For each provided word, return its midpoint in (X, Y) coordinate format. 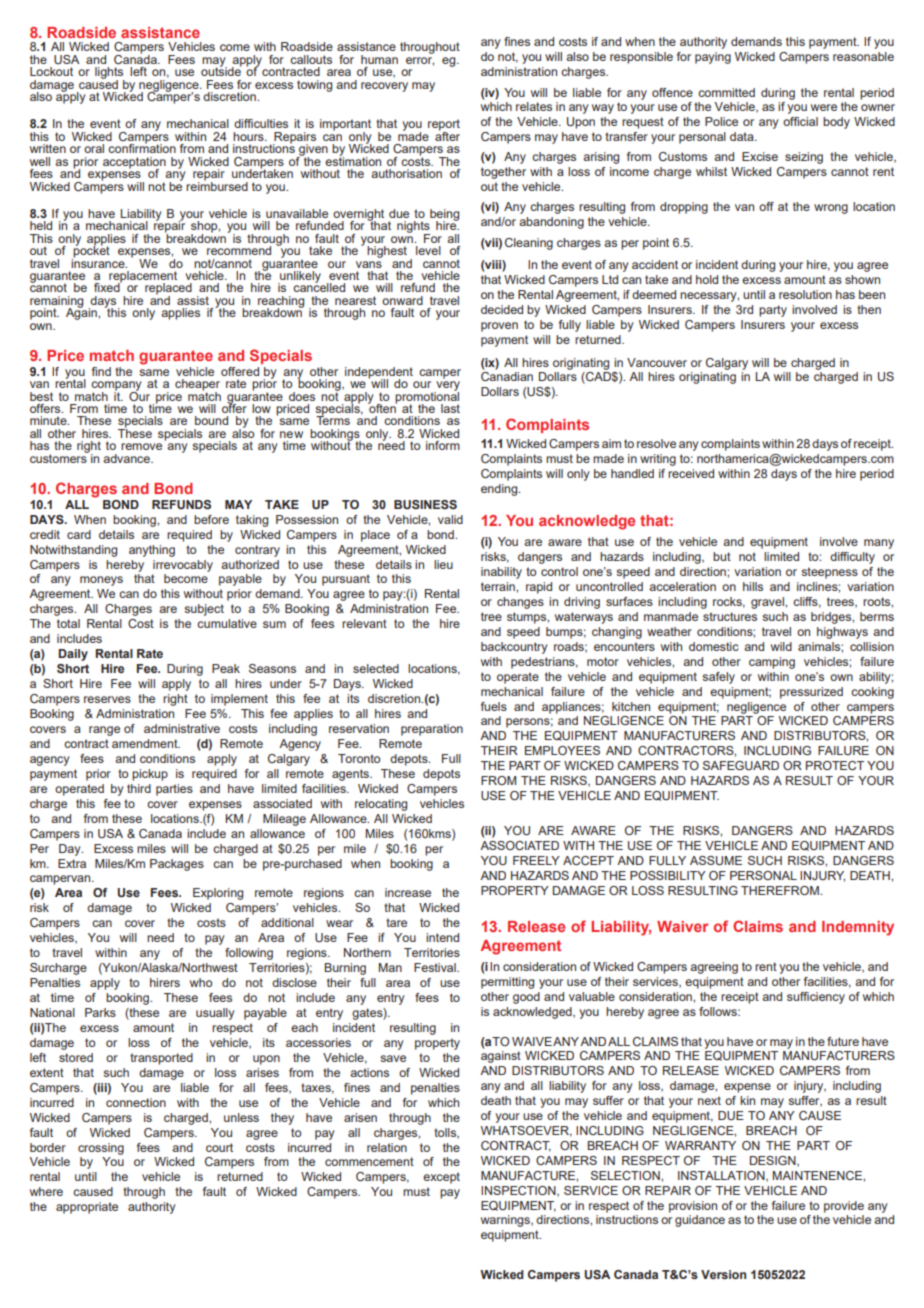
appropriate (87, 1208)
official (800, 121)
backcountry (514, 648)
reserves (107, 699)
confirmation (142, 147)
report (444, 126)
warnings (506, 1221)
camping (772, 663)
